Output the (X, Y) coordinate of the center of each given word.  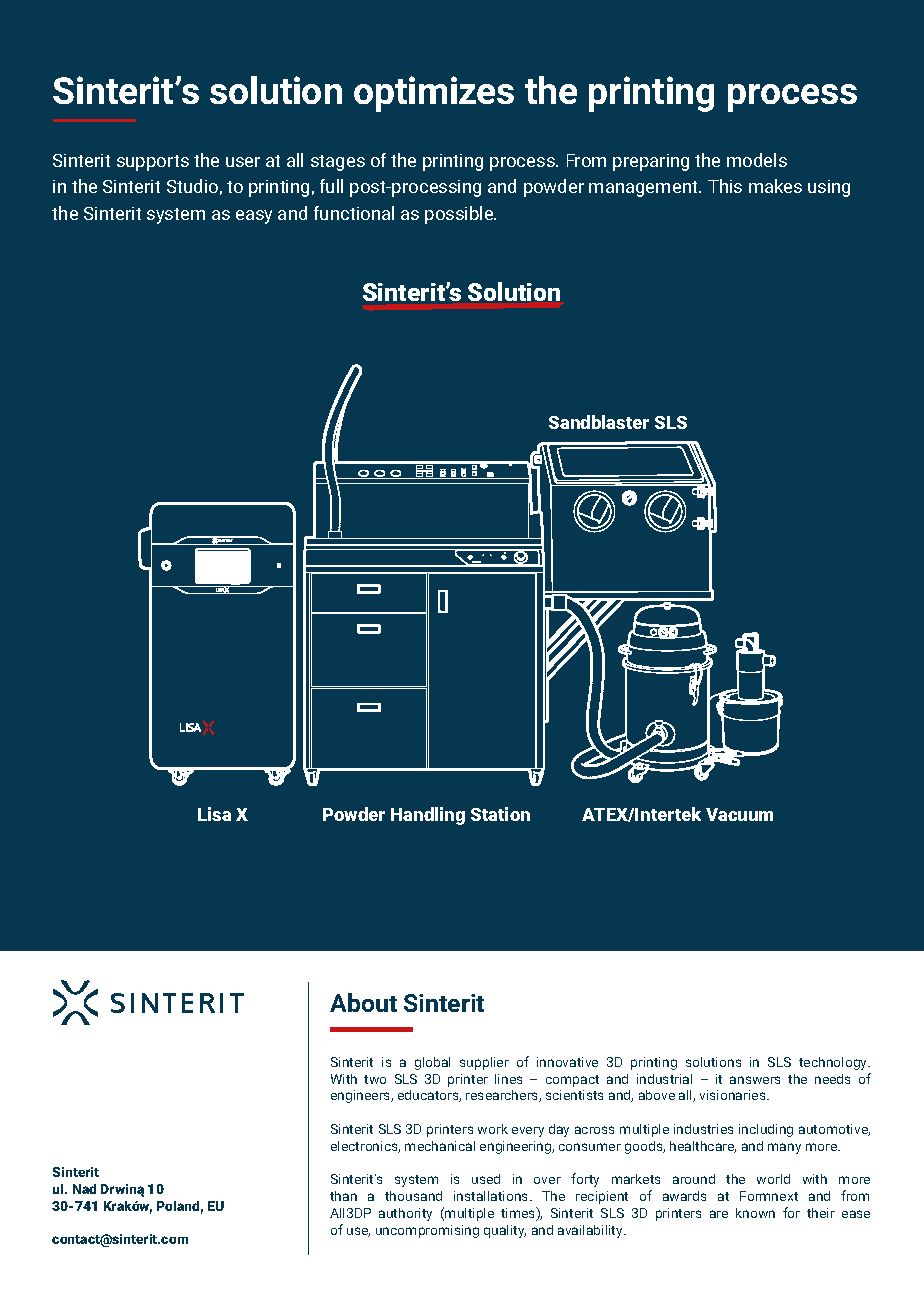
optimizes (434, 94)
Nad (84, 1189)
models (757, 160)
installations (492, 1196)
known (755, 1213)
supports (153, 163)
